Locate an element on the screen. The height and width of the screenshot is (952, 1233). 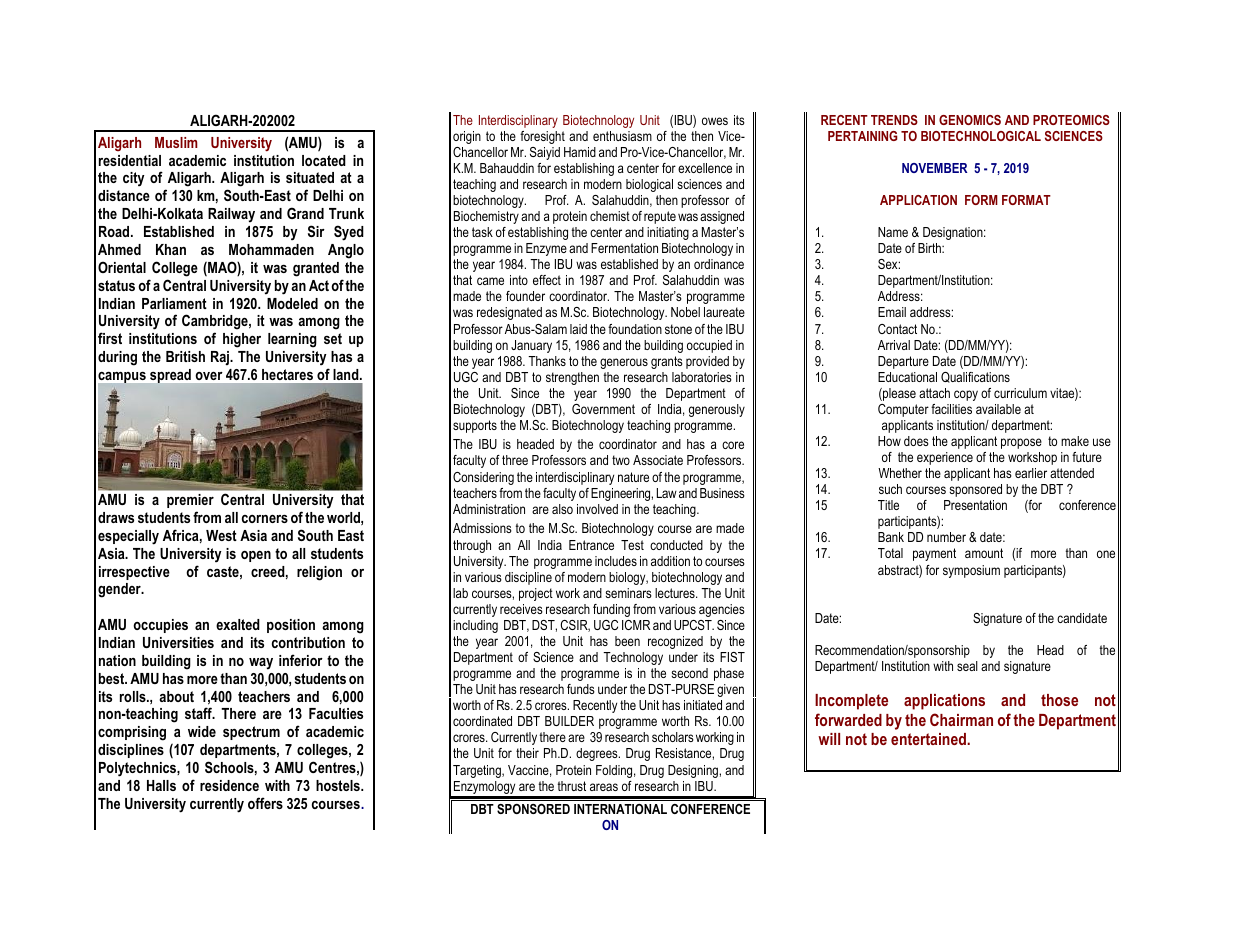
Raj is located at coordinates (221, 358).
